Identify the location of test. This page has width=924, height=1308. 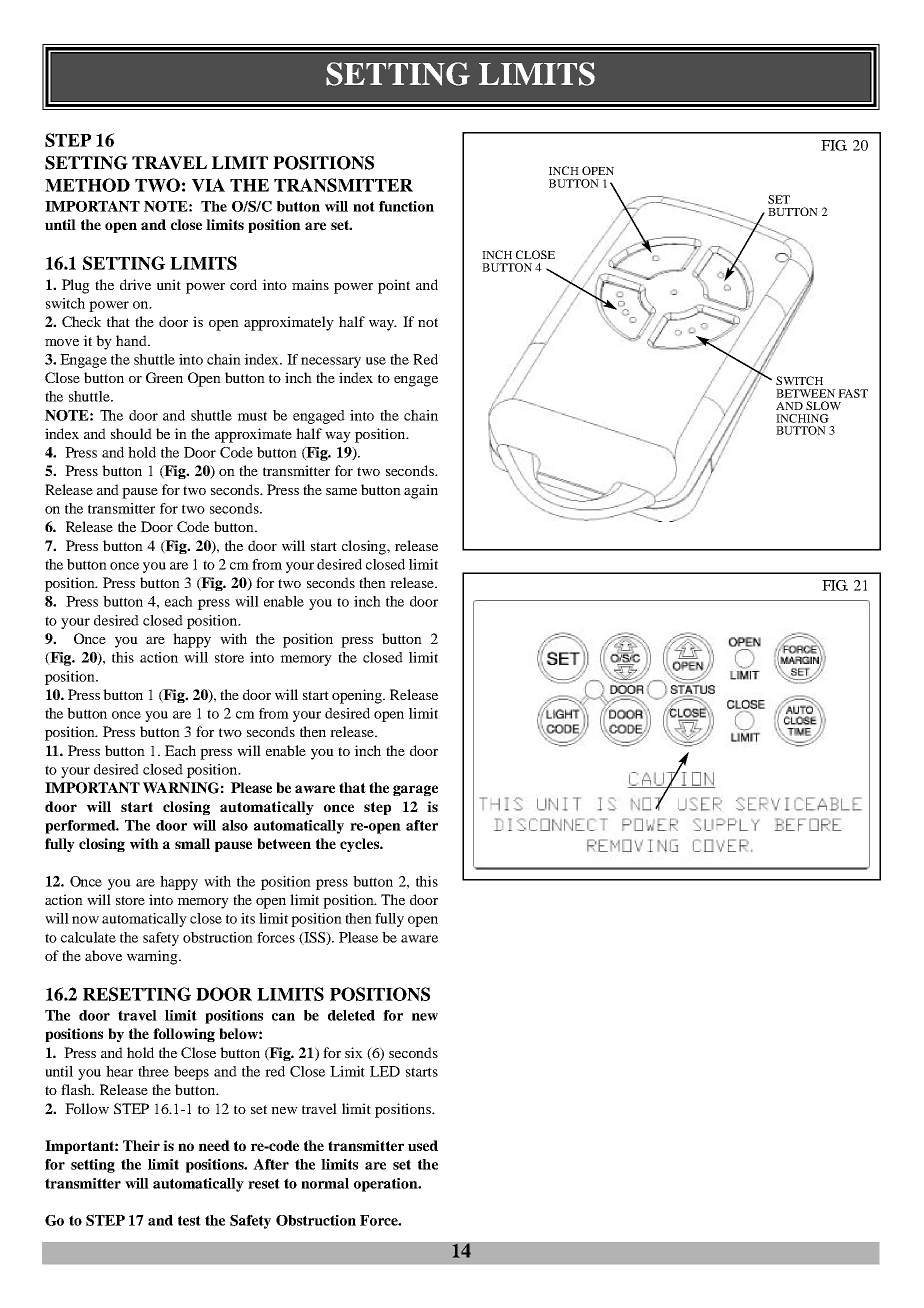
(189, 1220).
